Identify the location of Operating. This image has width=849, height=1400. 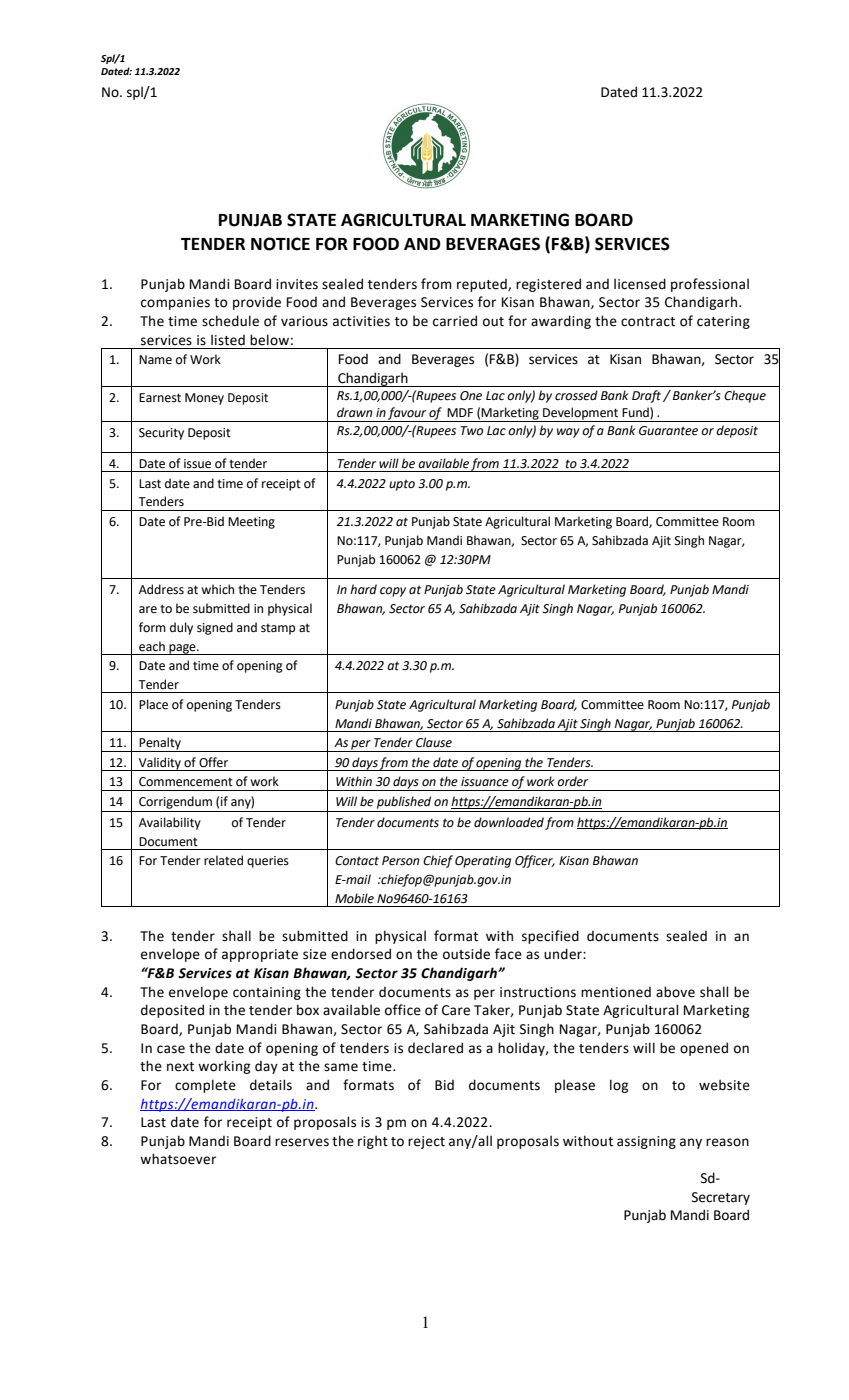
(483, 862).
